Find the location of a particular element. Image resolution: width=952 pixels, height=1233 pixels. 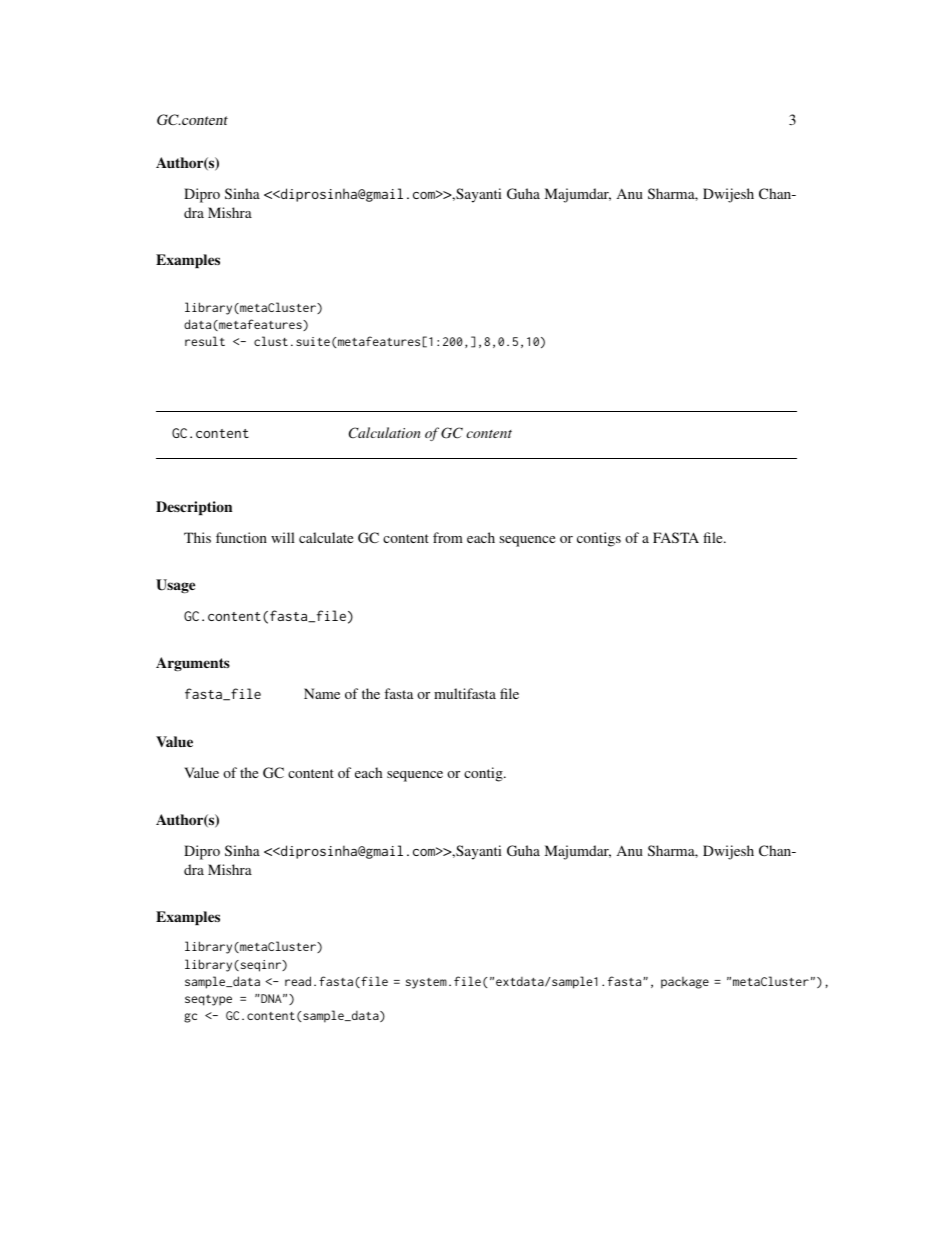

Calculation is located at coordinates (385, 433).
